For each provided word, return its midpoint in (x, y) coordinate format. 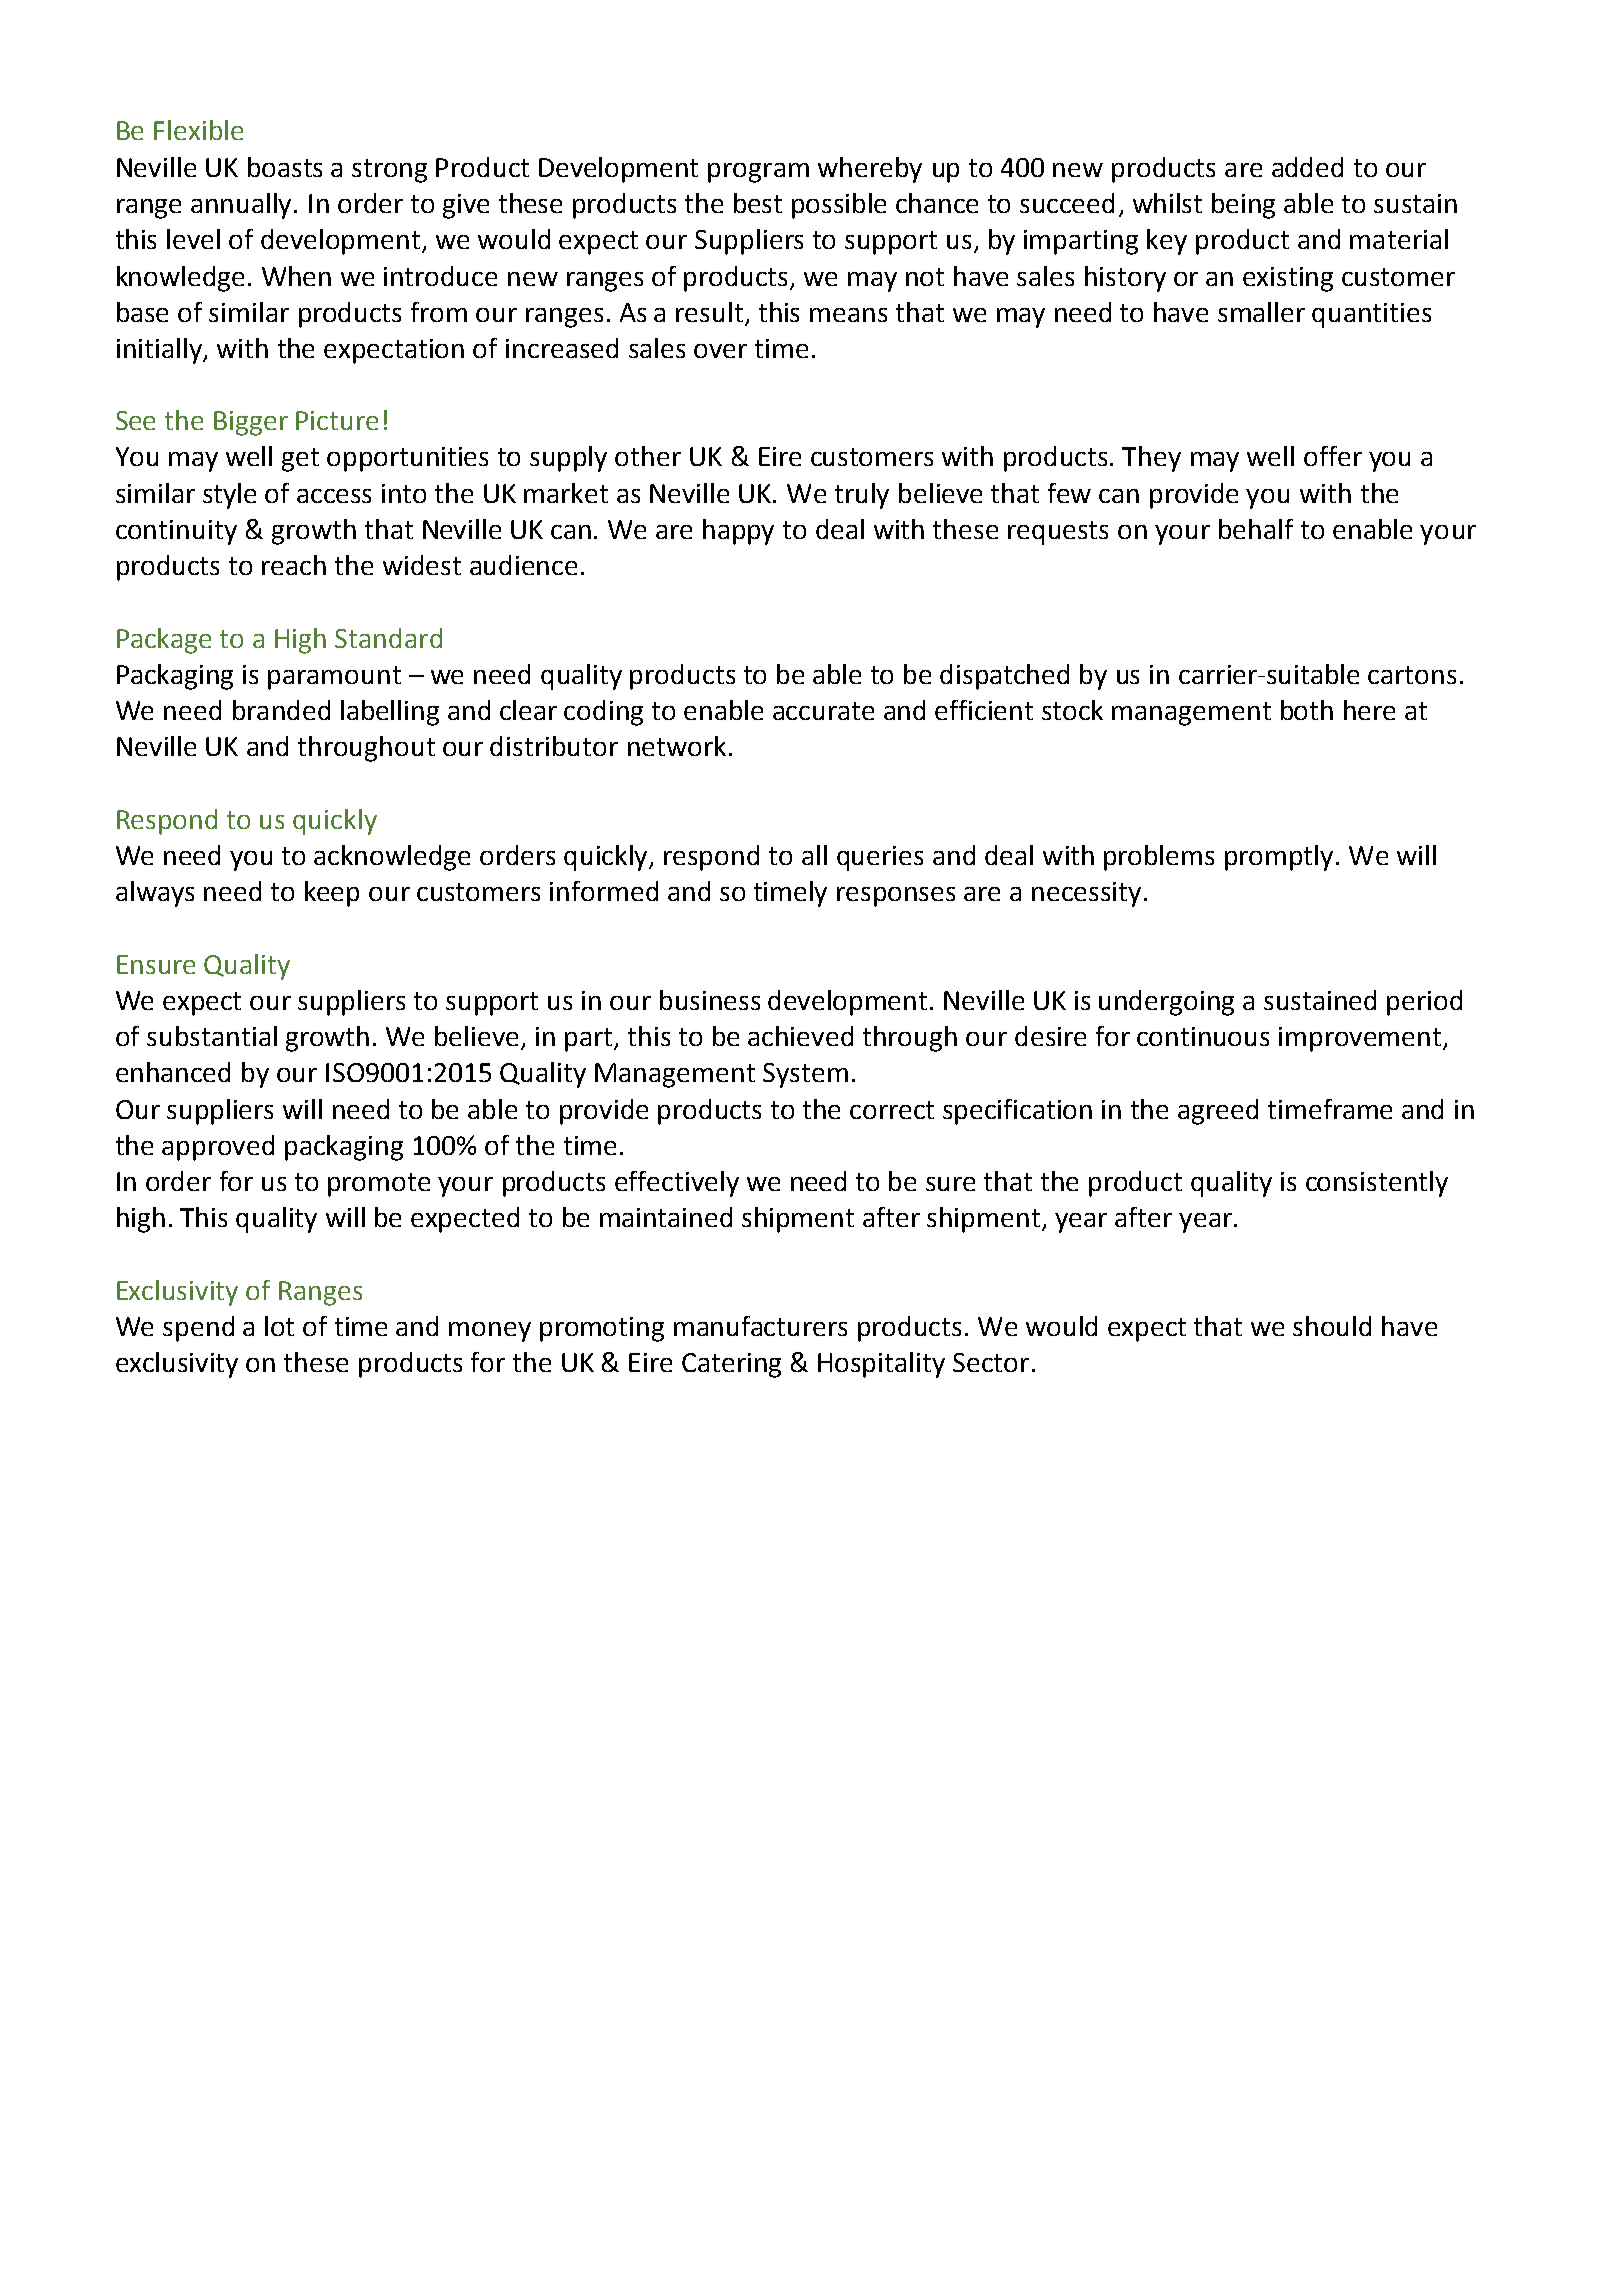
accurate (823, 711)
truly (862, 496)
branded (281, 710)
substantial (212, 1036)
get (300, 460)
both (1307, 710)
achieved (800, 1036)
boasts (285, 167)
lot (279, 1326)
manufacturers (760, 1326)
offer (1333, 456)
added (1307, 167)
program (758, 173)
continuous (1203, 1036)
